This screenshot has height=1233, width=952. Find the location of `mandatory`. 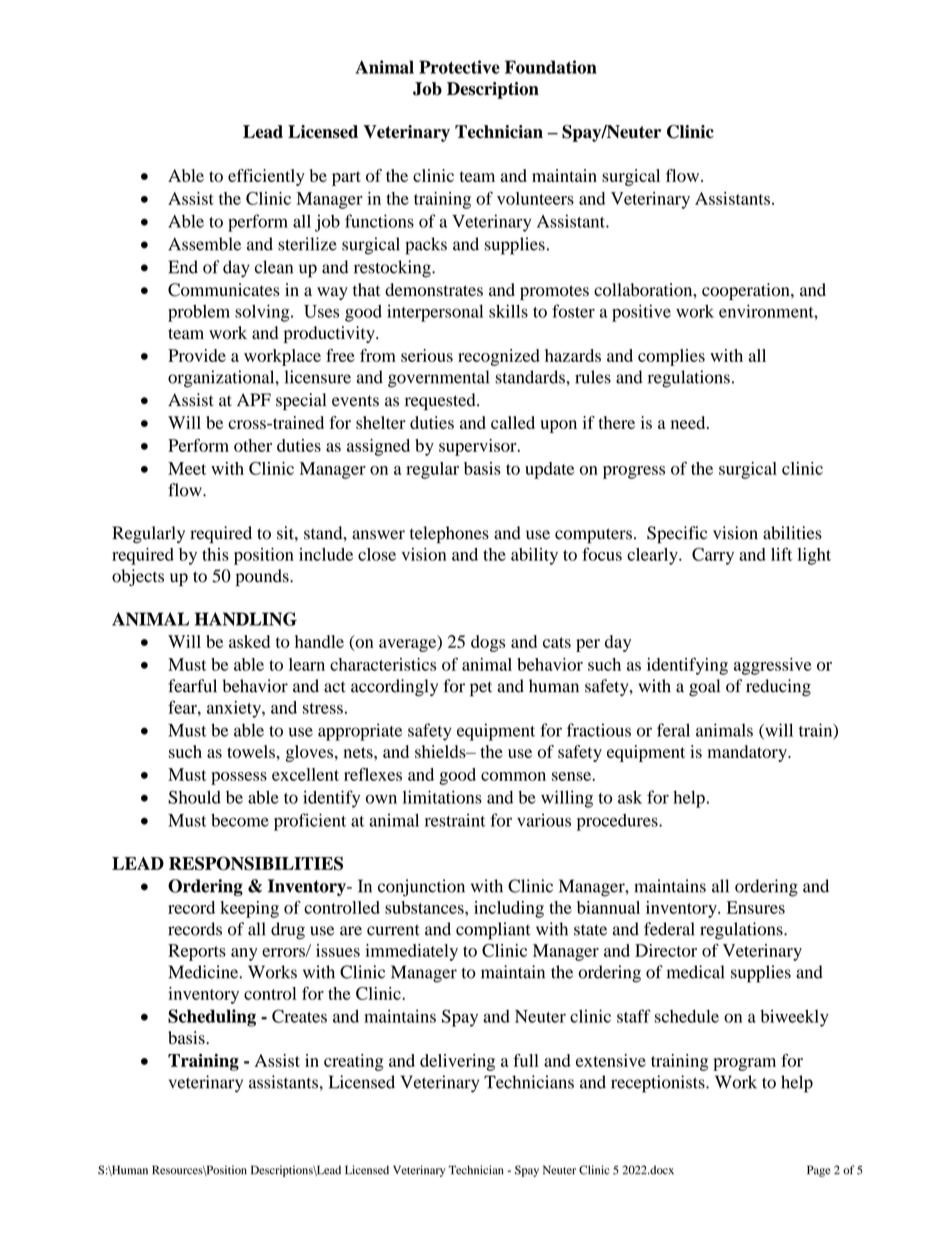

mandatory is located at coordinates (748, 753).
